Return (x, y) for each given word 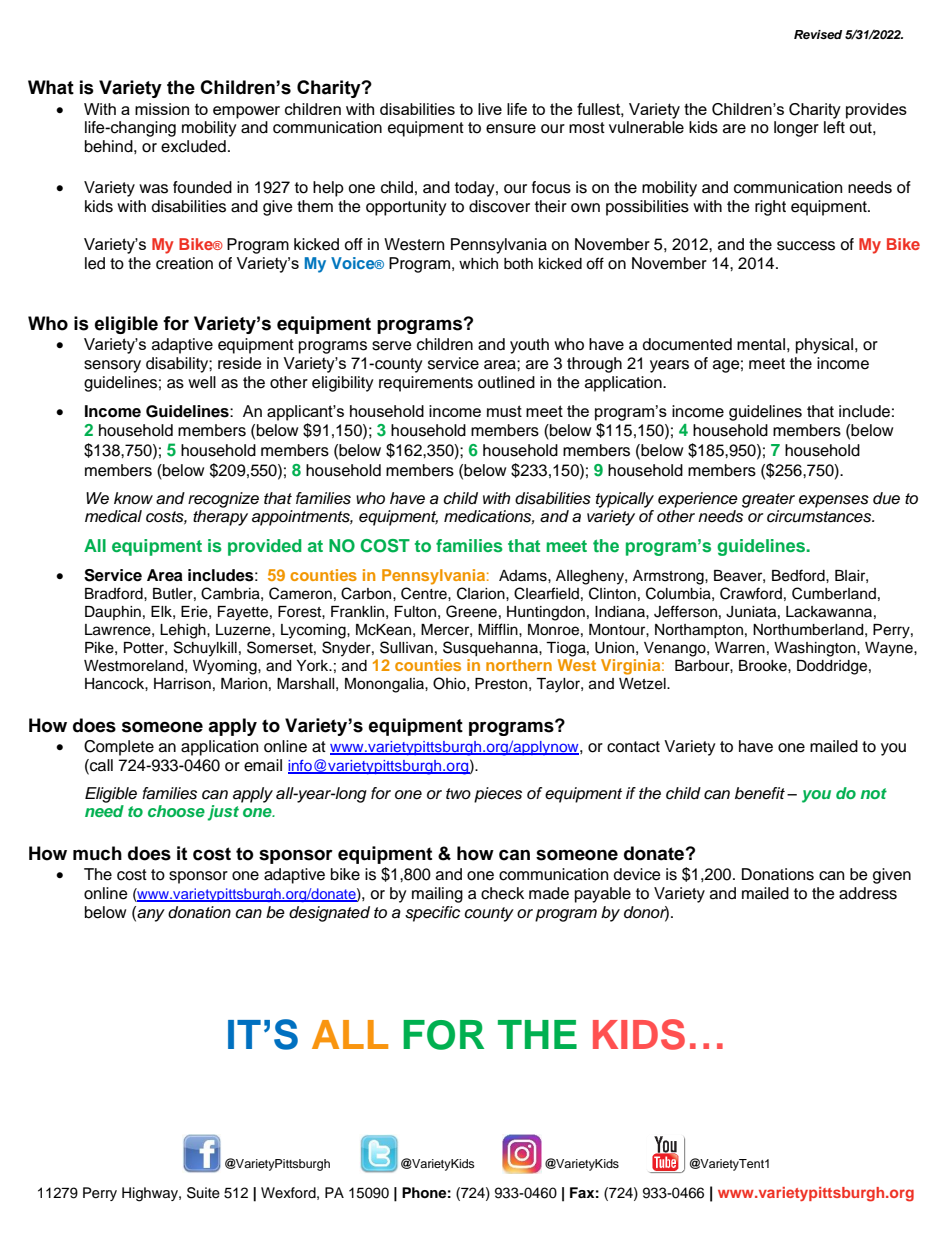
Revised (818, 34)
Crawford (751, 593)
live (490, 109)
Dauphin (113, 613)
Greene (471, 611)
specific (432, 914)
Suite (203, 1193)
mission (162, 109)
